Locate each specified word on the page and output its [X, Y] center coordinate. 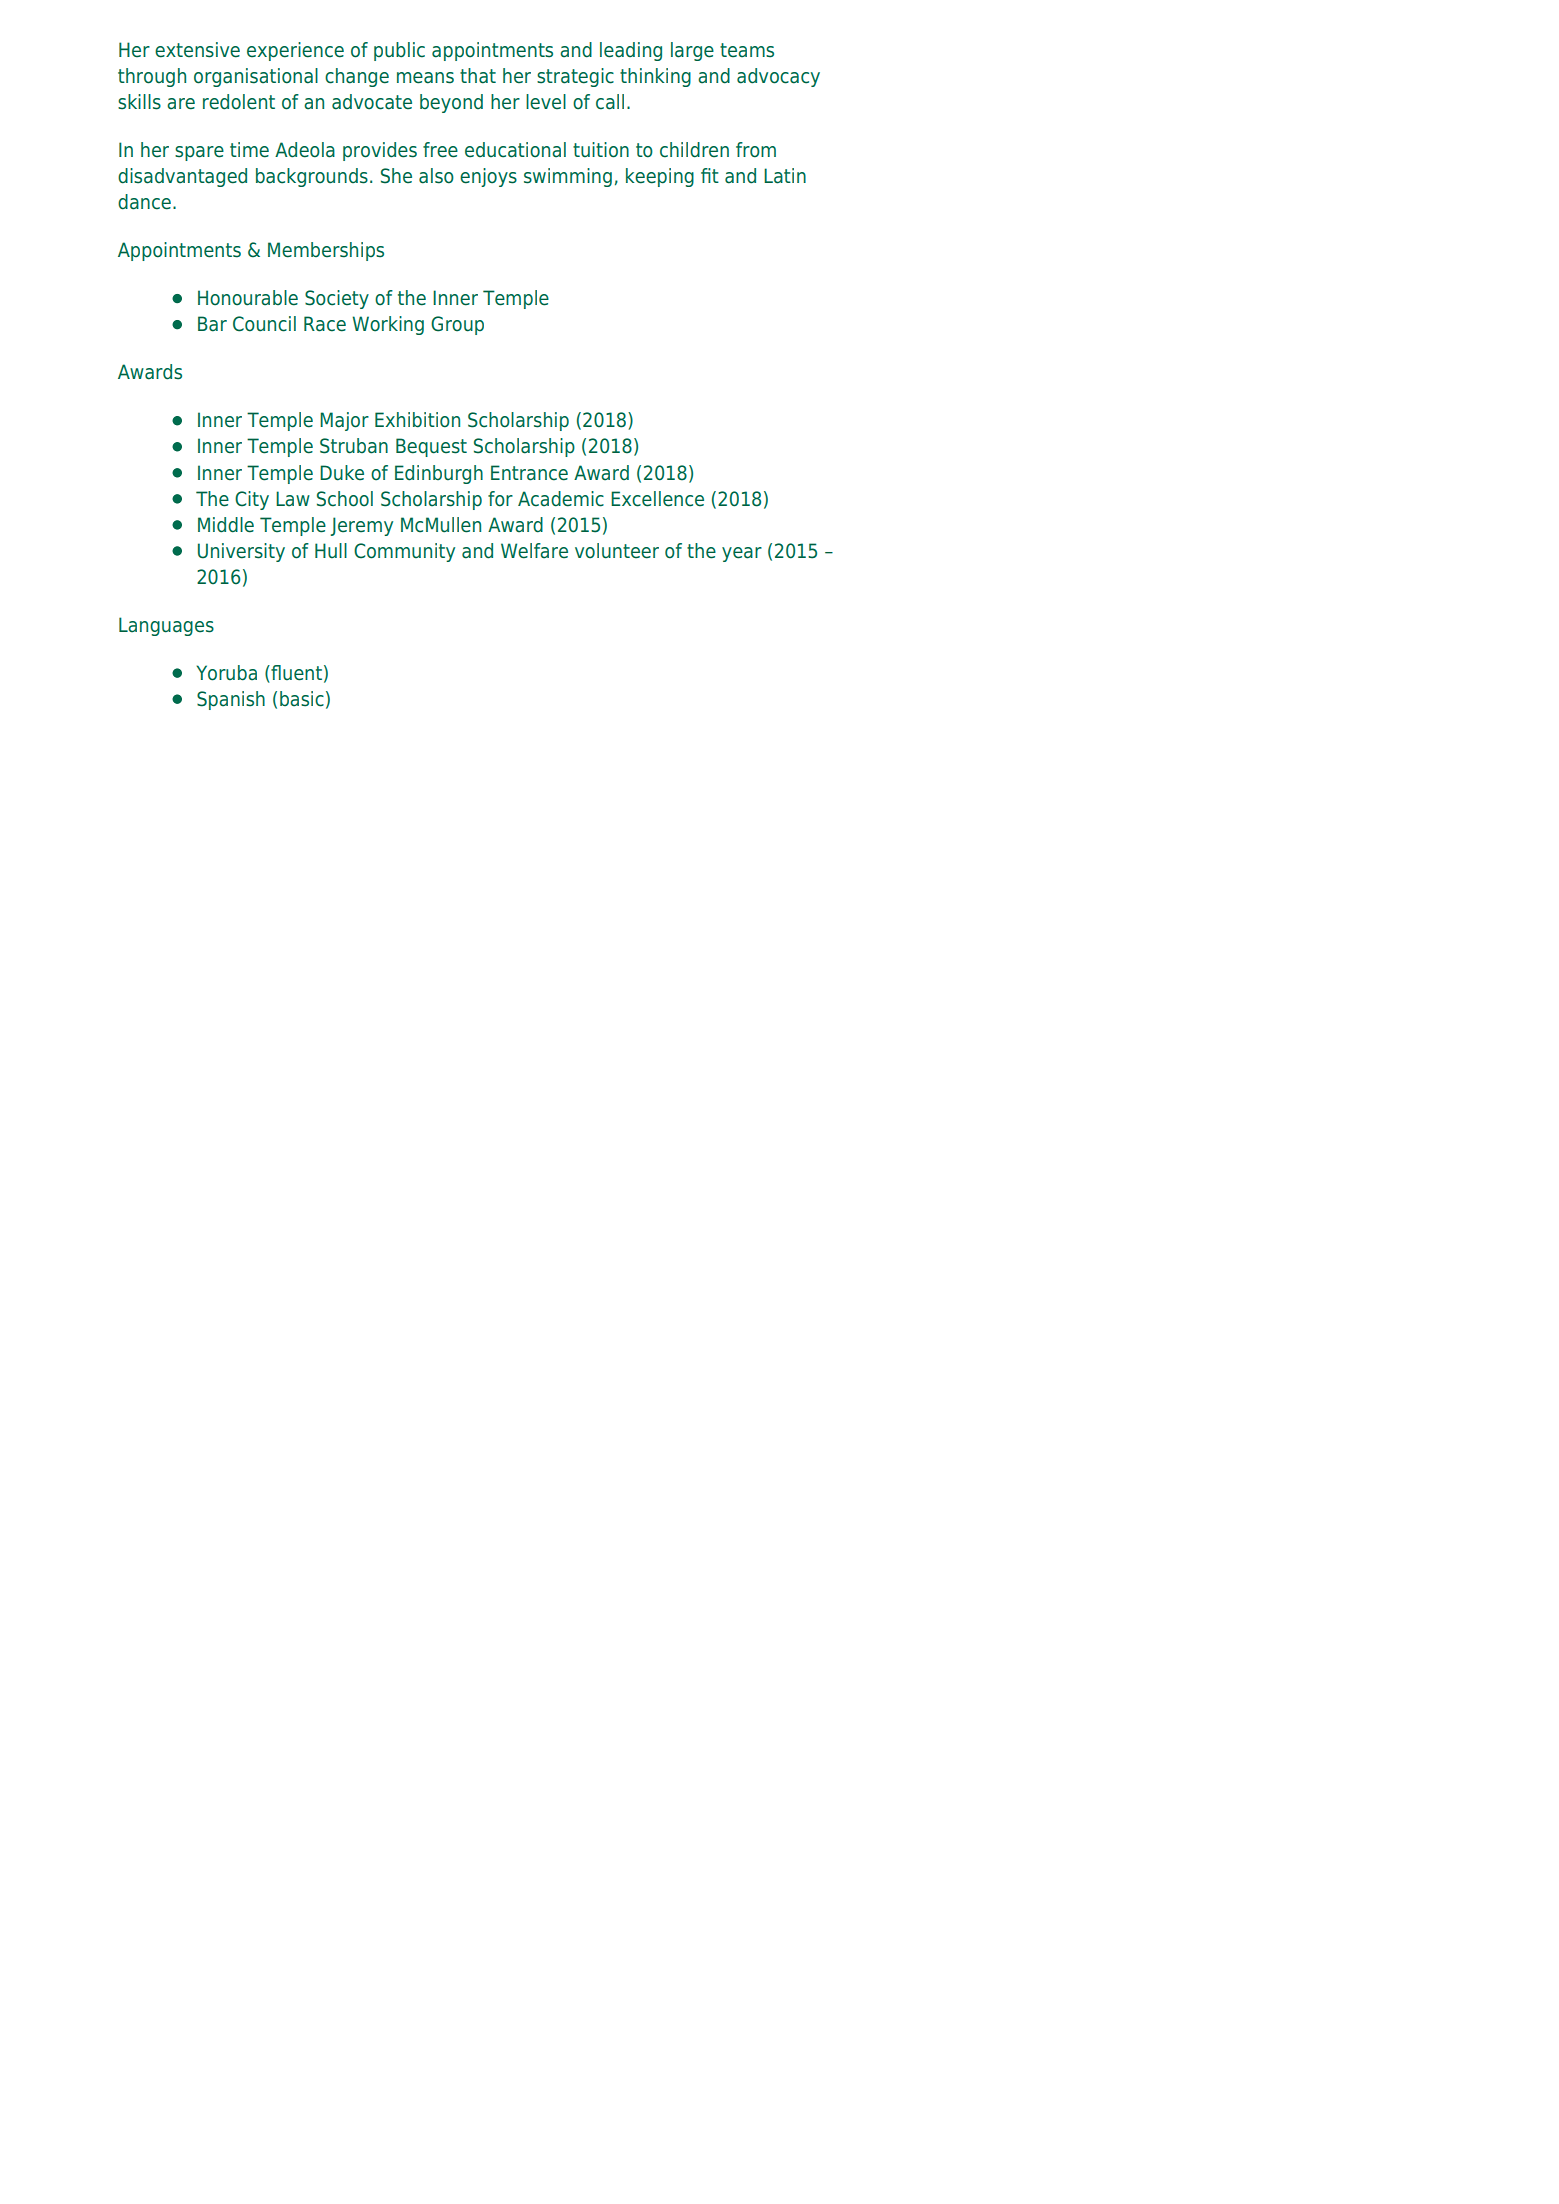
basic [302, 699]
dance [144, 202]
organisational [256, 77]
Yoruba [226, 673]
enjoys [488, 177]
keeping [660, 177]
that [478, 76]
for [500, 499]
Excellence [657, 499]
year [742, 554]
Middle [226, 525]
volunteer [617, 551]
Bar [212, 324]
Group [457, 325]
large [692, 51]
